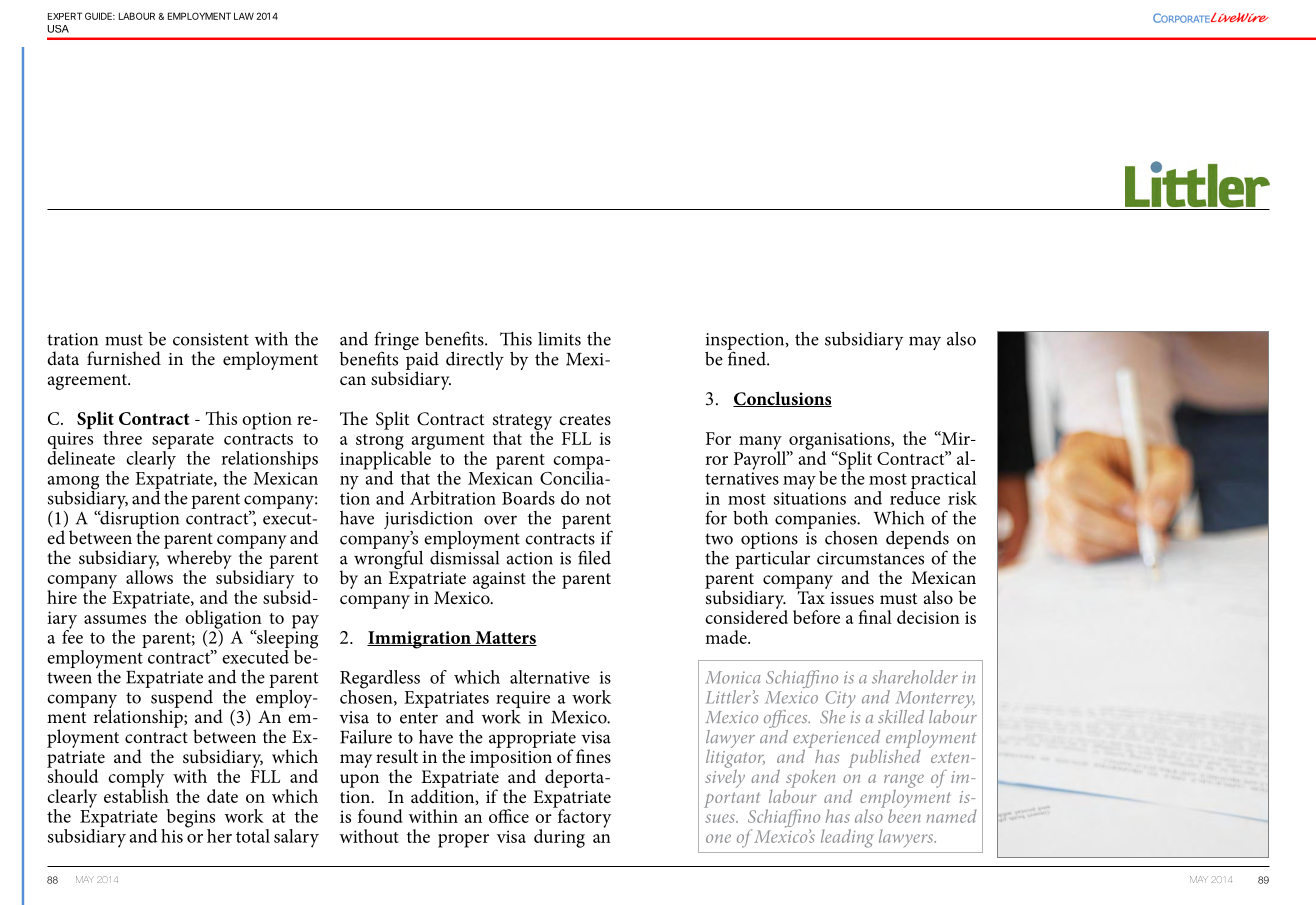 The image size is (1316, 905). What do you see at coordinates (559, 339) in the image?
I see `limits` at bounding box center [559, 339].
